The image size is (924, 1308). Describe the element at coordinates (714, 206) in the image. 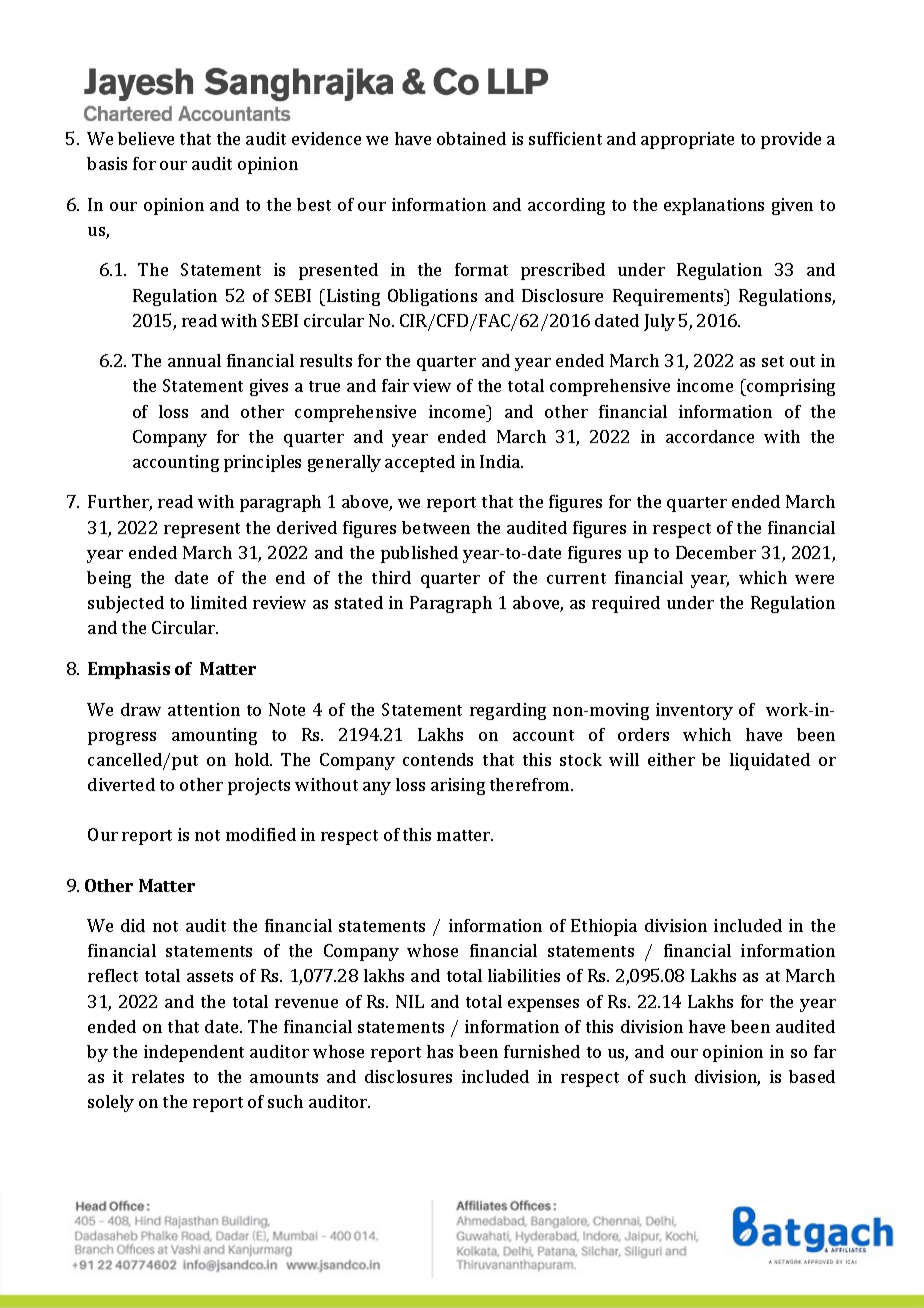

I see `explanations` at that location.
